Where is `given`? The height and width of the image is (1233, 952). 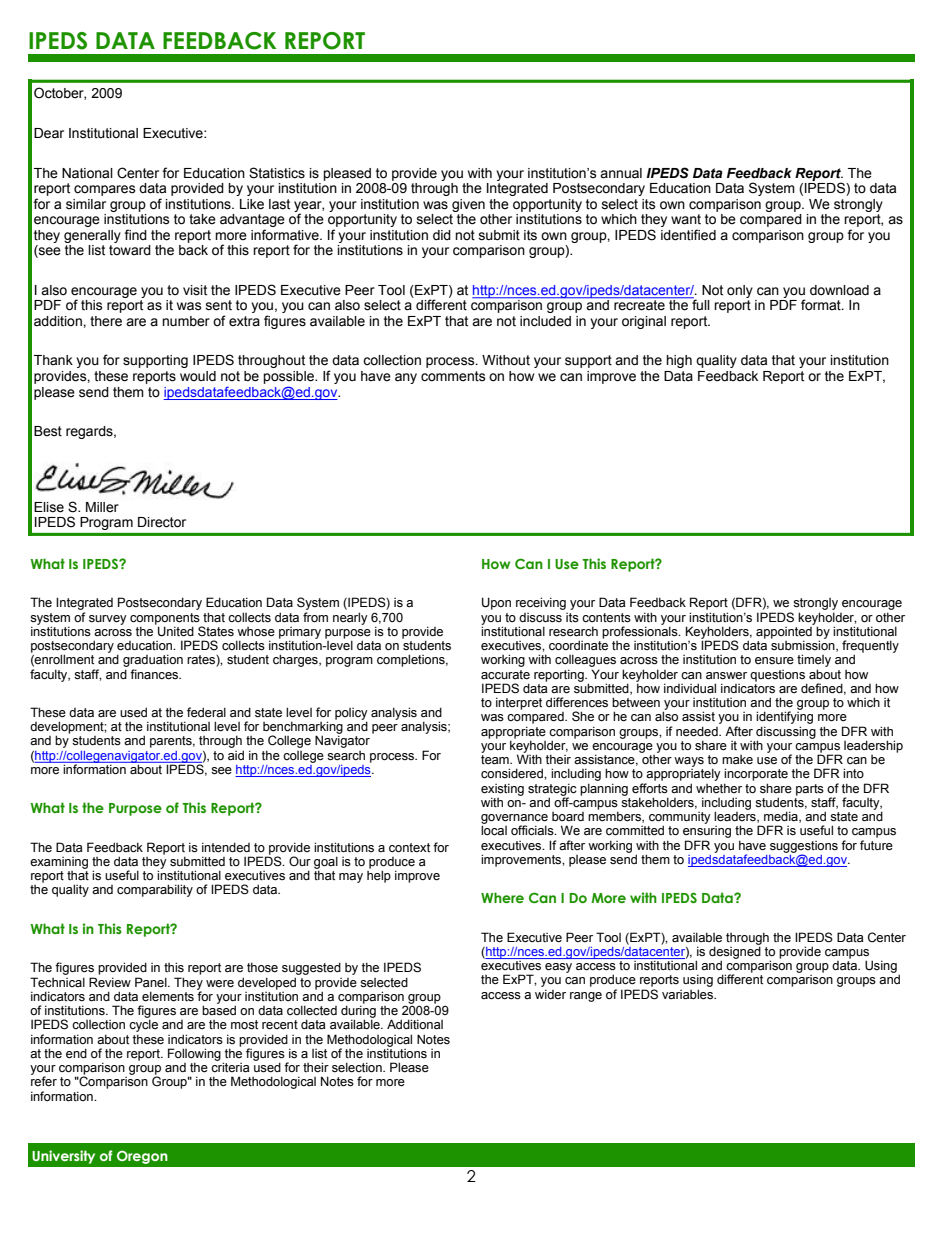
given is located at coordinates (468, 205).
